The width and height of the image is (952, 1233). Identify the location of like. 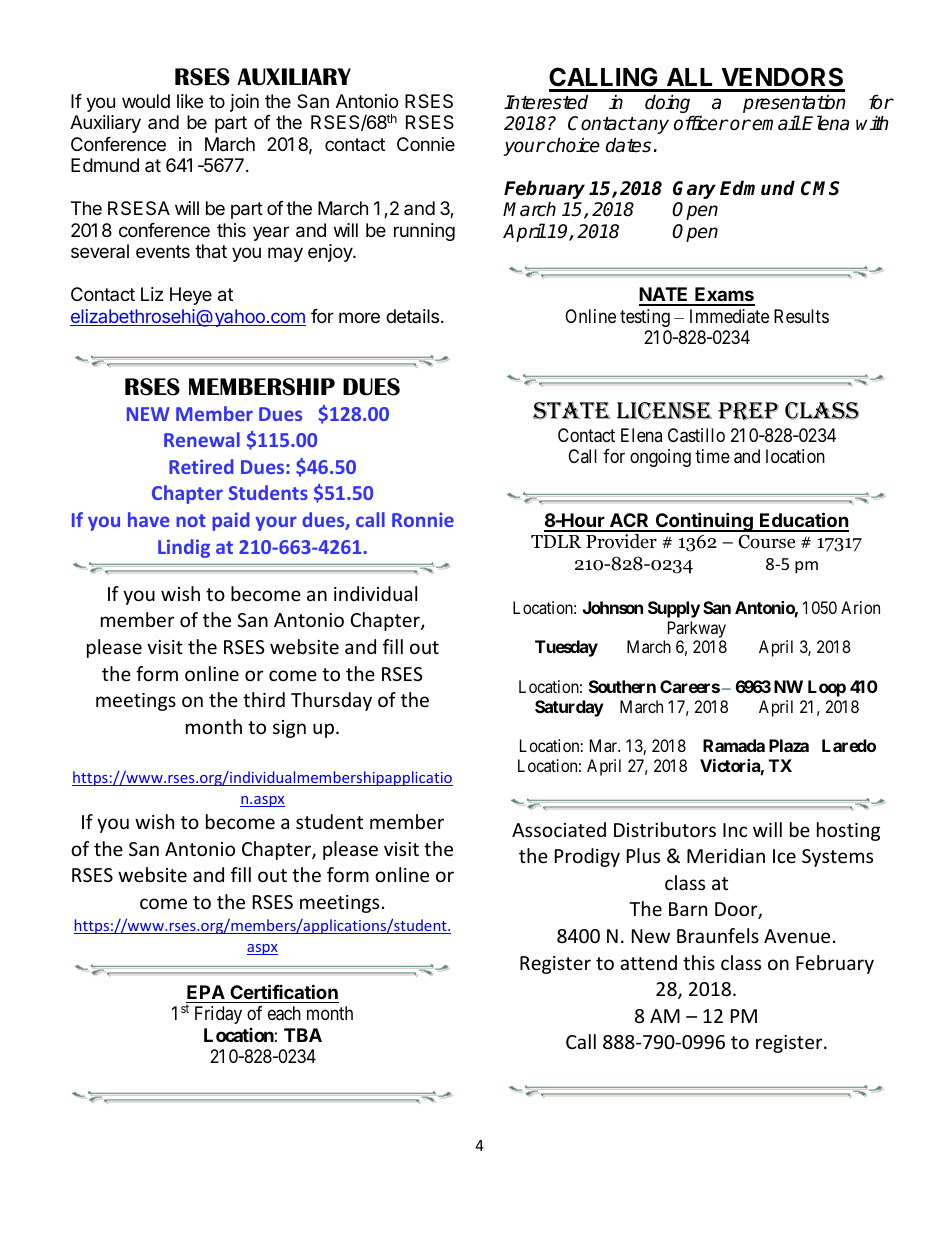
(190, 101).
